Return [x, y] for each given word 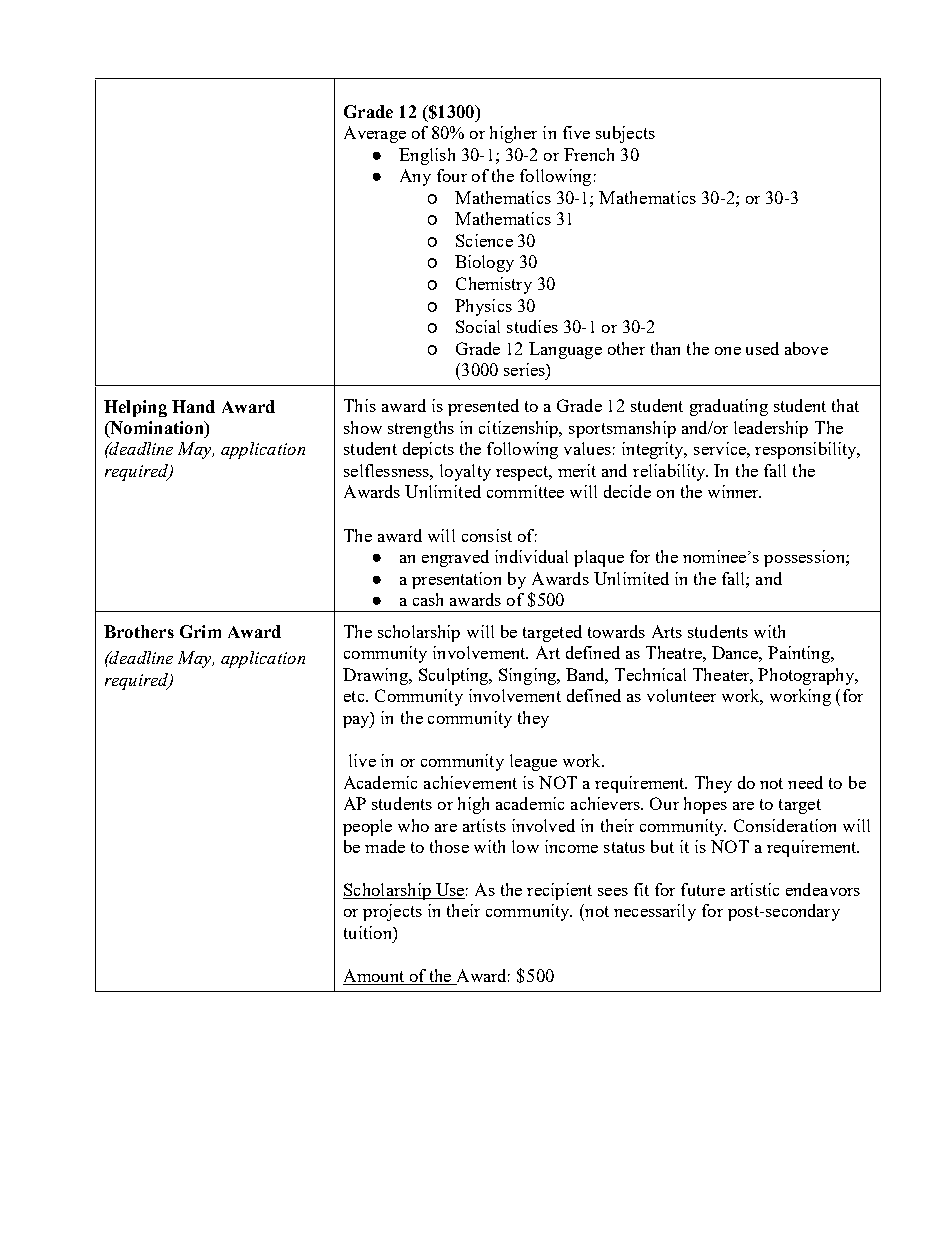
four [452, 175]
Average [375, 134]
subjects [625, 134]
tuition [369, 932]
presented [483, 407]
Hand [193, 406]
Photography [807, 676]
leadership [771, 429]
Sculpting [455, 676]
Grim [200, 631]
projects [392, 912]
